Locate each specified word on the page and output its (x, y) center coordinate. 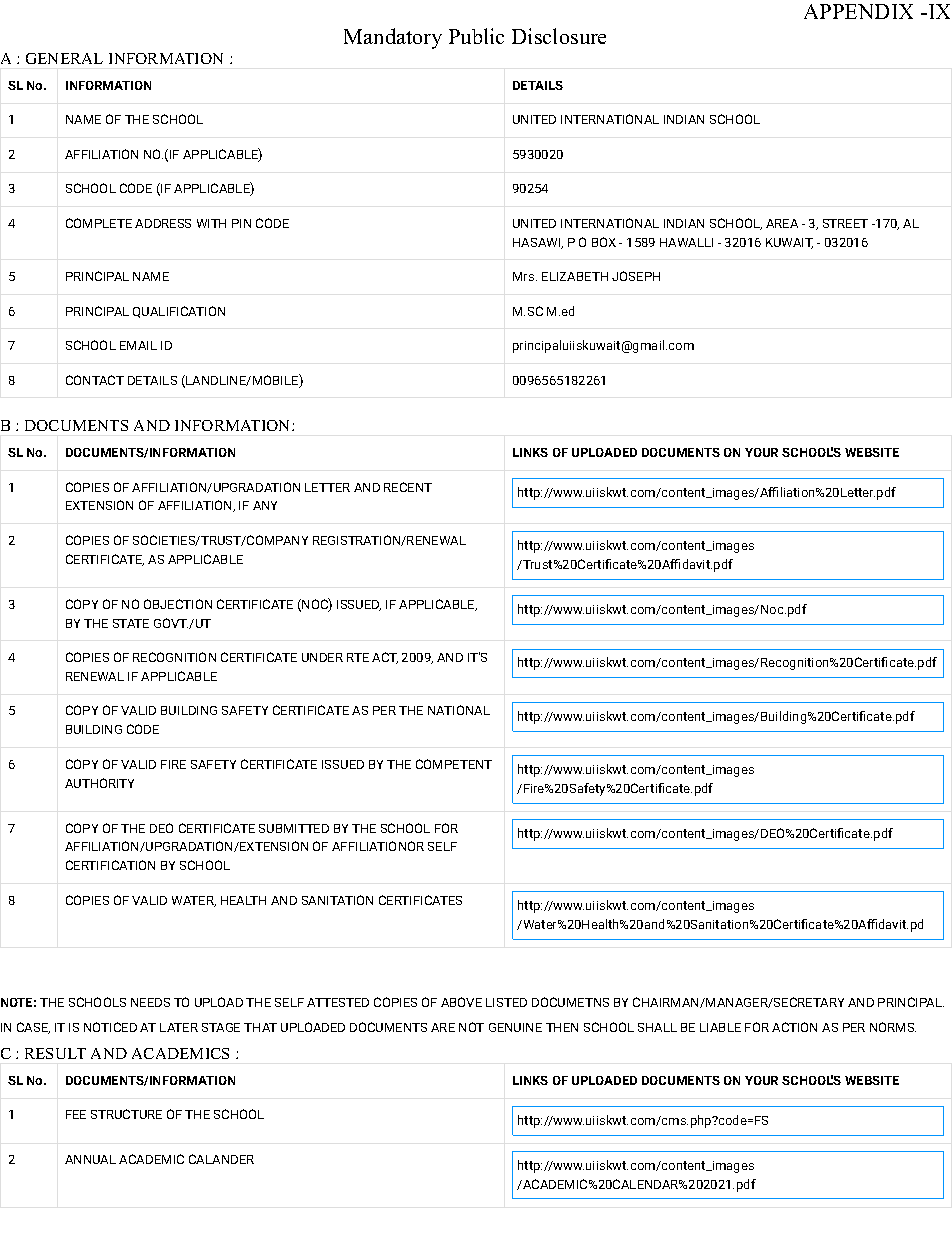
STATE (131, 623)
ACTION (794, 1027)
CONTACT (95, 380)
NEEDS (150, 1002)
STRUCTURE (126, 1114)
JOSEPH (636, 276)
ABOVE (461, 1002)
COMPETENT (454, 764)
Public (476, 36)
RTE (358, 657)
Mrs (525, 276)
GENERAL (64, 58)
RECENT (408, 487)
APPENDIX (858, 11)
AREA (782, 223)
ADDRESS (163, 223)
